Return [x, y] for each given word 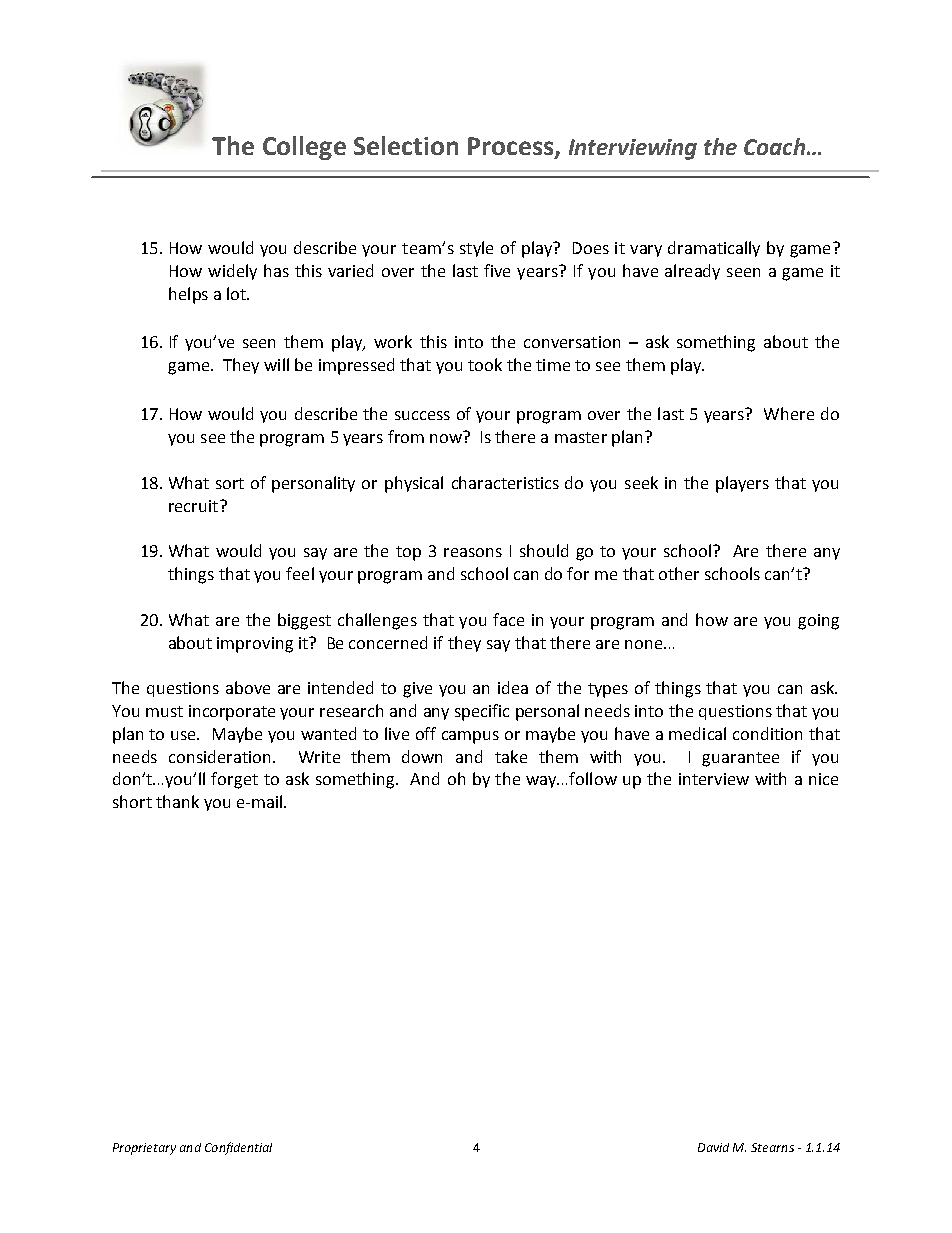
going [818, 622]
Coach [774, 146]
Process [512, 147]
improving [255, 645]
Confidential [238, 1148]
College [304, 148]
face [508, 619]
